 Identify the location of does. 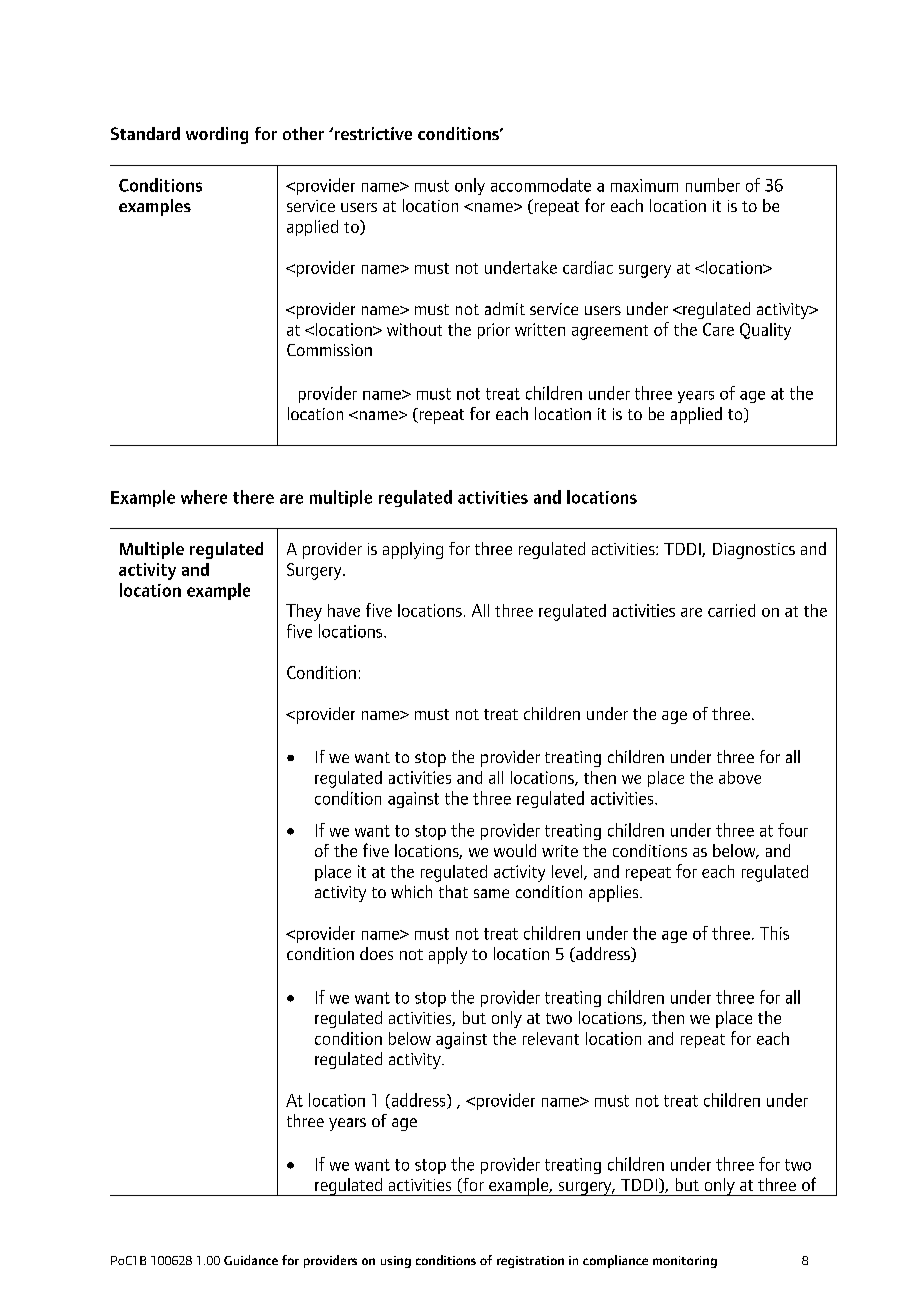
(376, 953).
